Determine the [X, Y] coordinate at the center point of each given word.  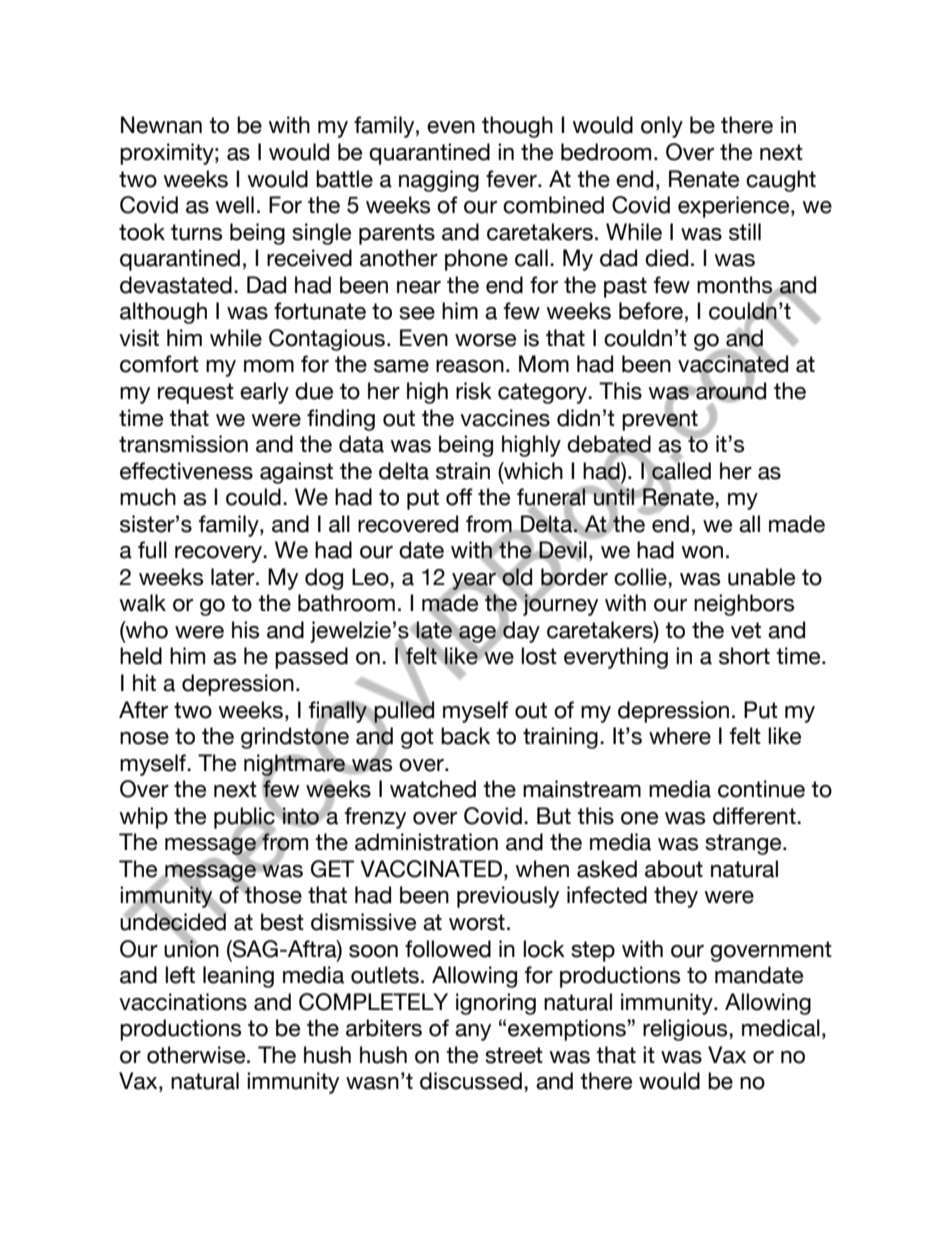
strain [463, 471]
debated [609, 445]
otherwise [197, 1055]
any [473, 1032]
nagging [439, 181]
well [234, 205]
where [680, 736]
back [465, 736]
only [662, 127]
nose [144, 738]
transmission [183, 444]
